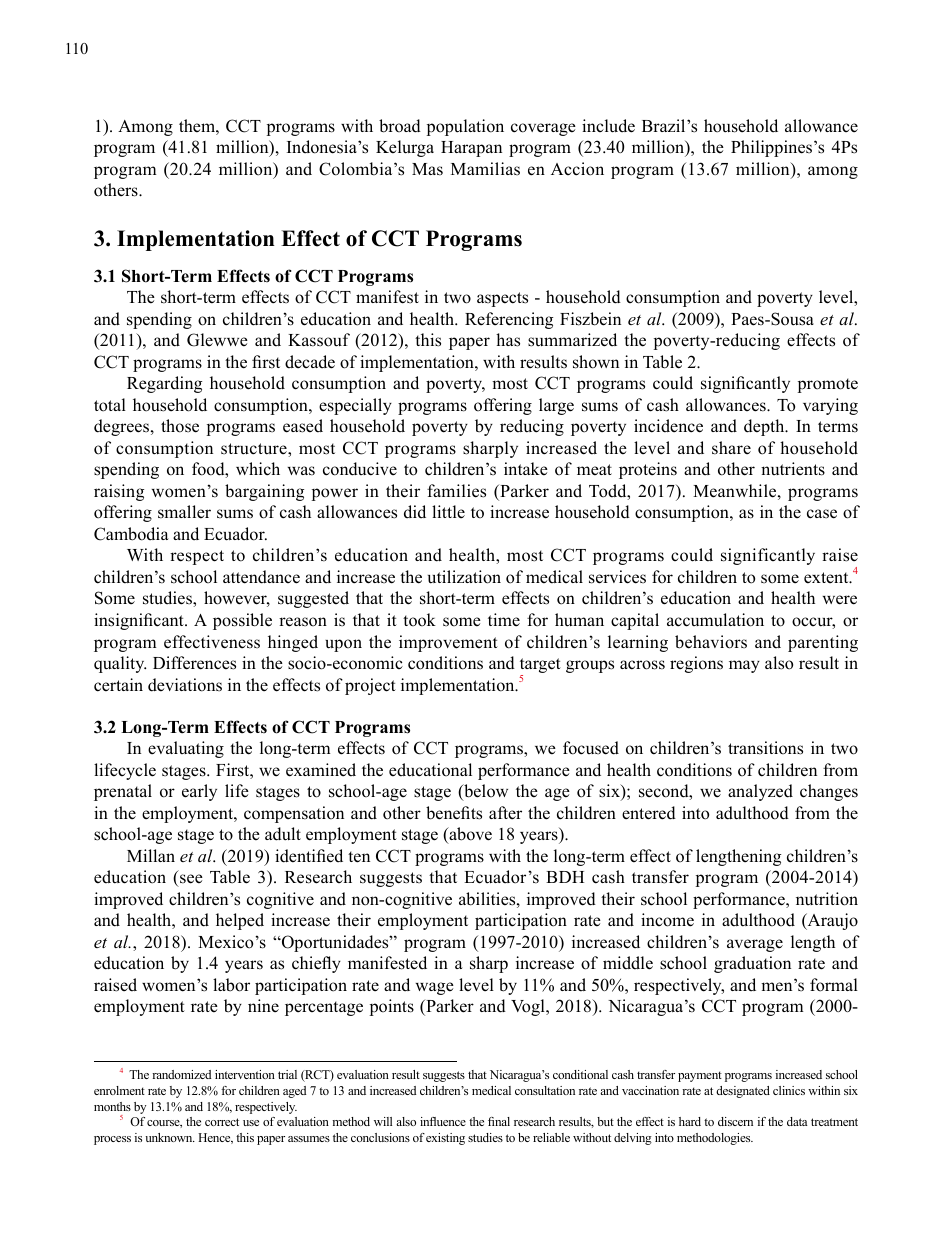 The width and height of the document is (952, 1248). Describe the element at coordinates (400, 126) in the document. I see `broad` at that location.
